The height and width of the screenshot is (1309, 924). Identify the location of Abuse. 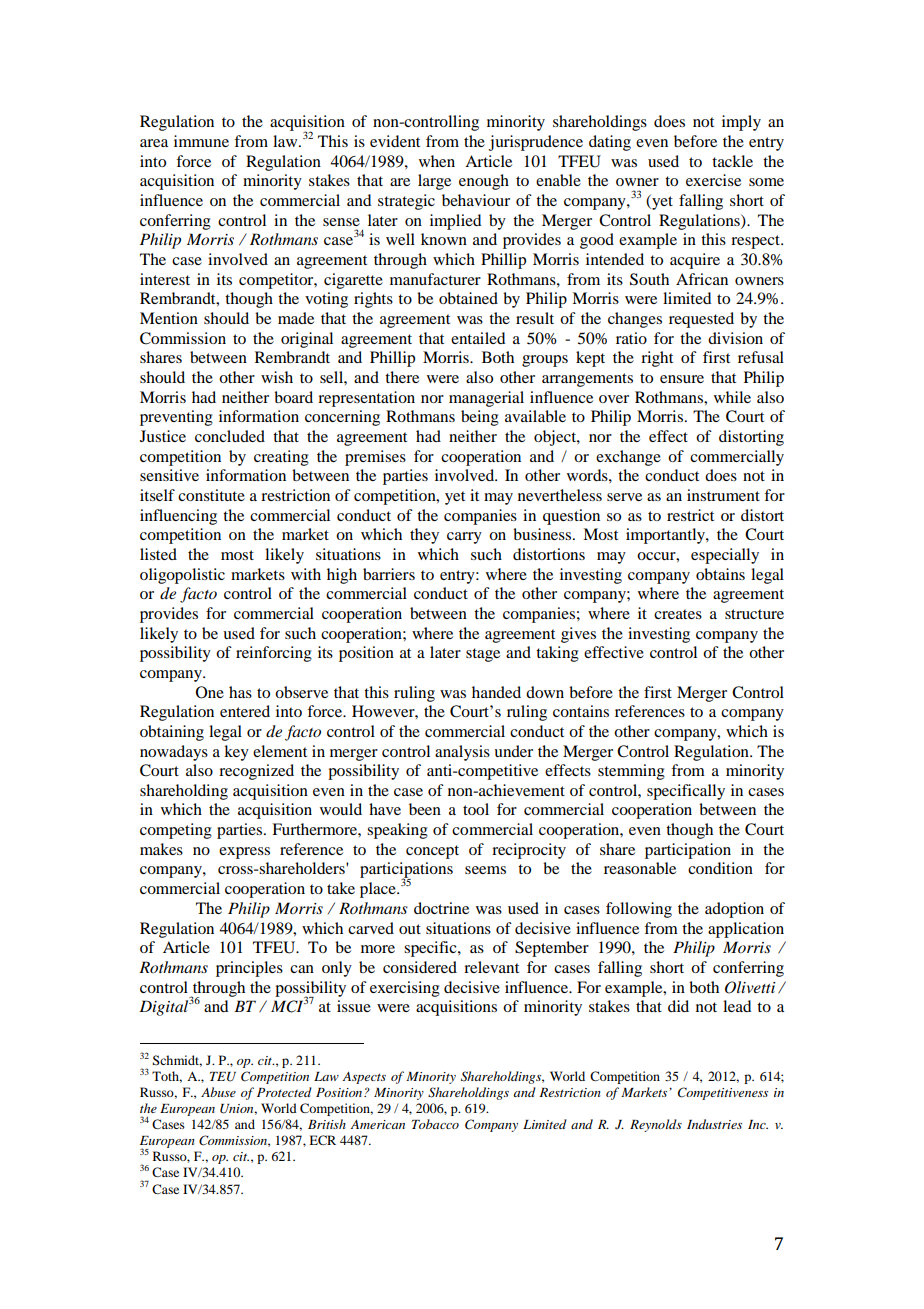
(218, 1092).
